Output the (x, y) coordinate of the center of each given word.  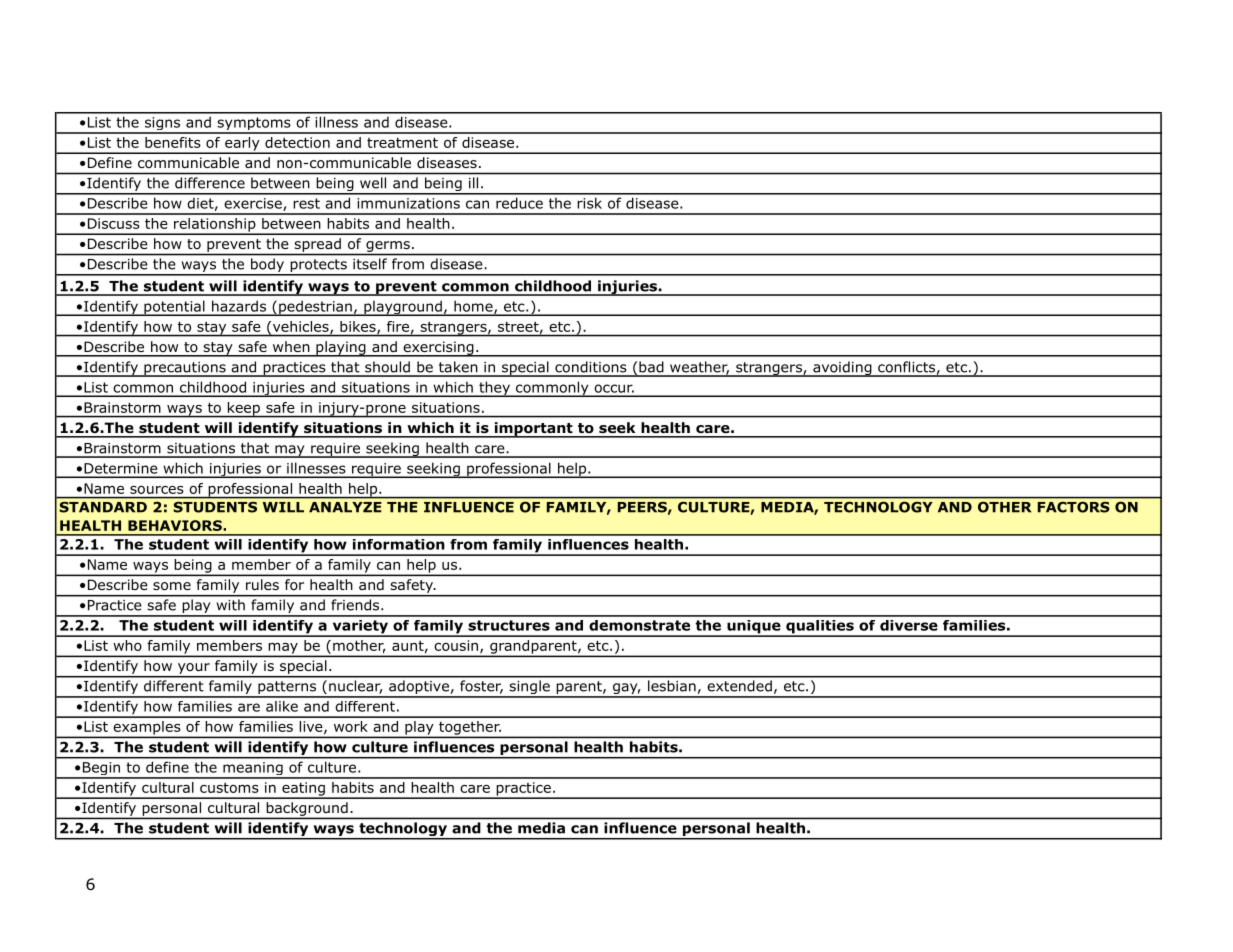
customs (229, 788)
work (350, 726)
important (533, 430)
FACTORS (1073, 507)
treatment (402, 142)
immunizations (408, 203)
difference (210, 183)
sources (156, 490)
